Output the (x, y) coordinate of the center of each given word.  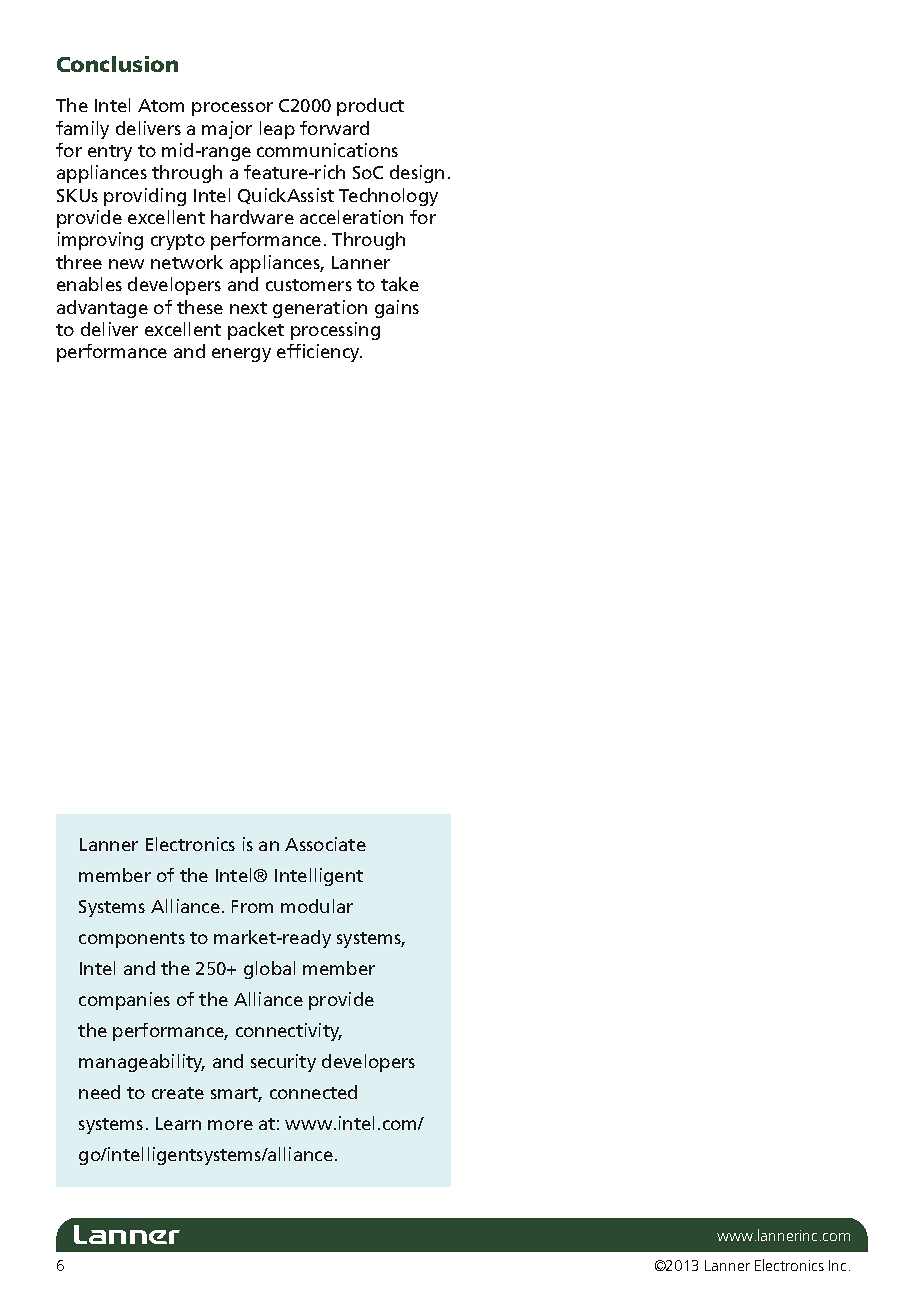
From (252, 906)
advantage (102, 309)
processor (232, 109)
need (99, 1092)
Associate (325, 844)
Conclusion (117, 64)
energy (241, 355)
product (370, 107)
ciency (334, 353)
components (132, 940)
